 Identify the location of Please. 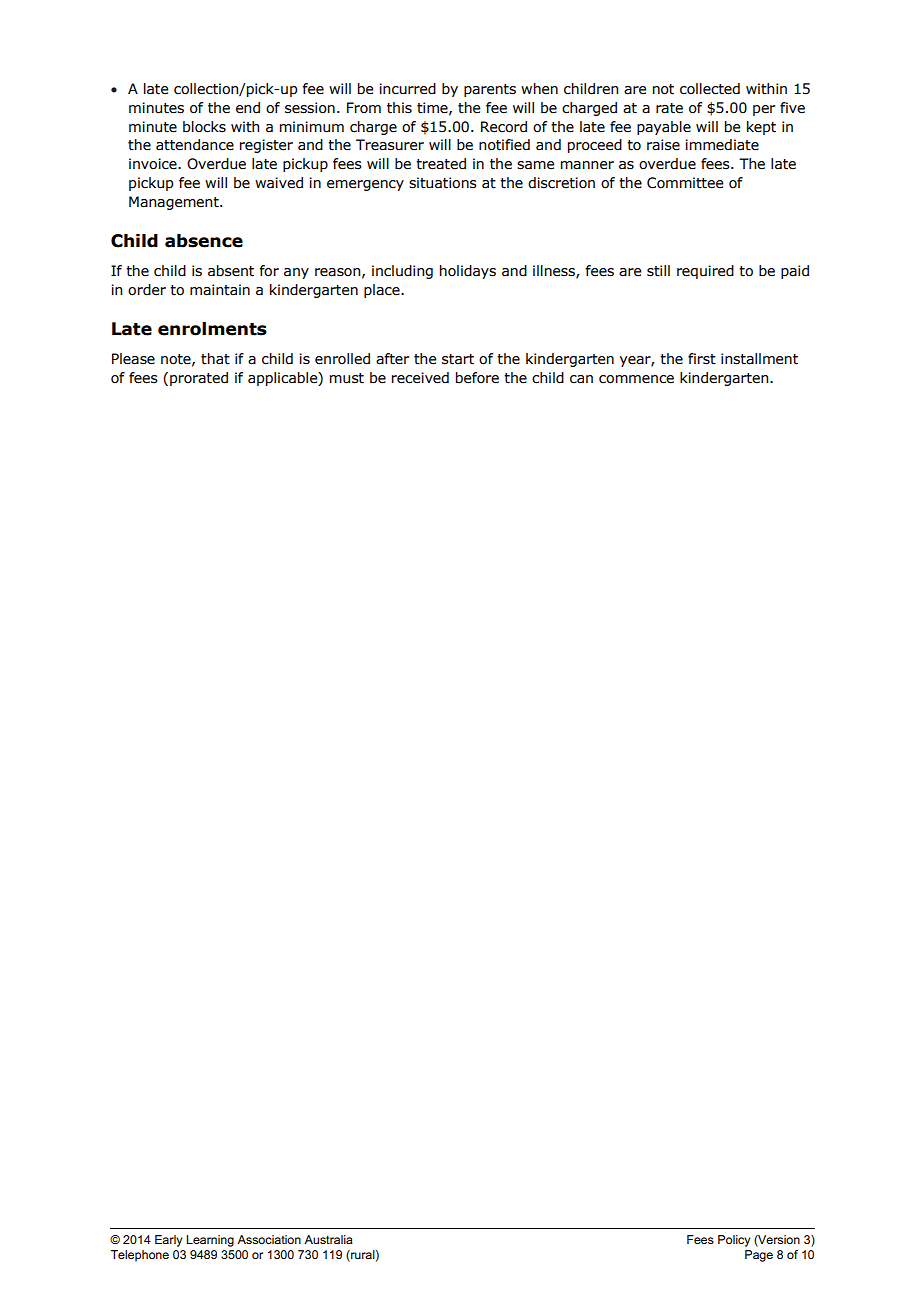
(133, 359).
